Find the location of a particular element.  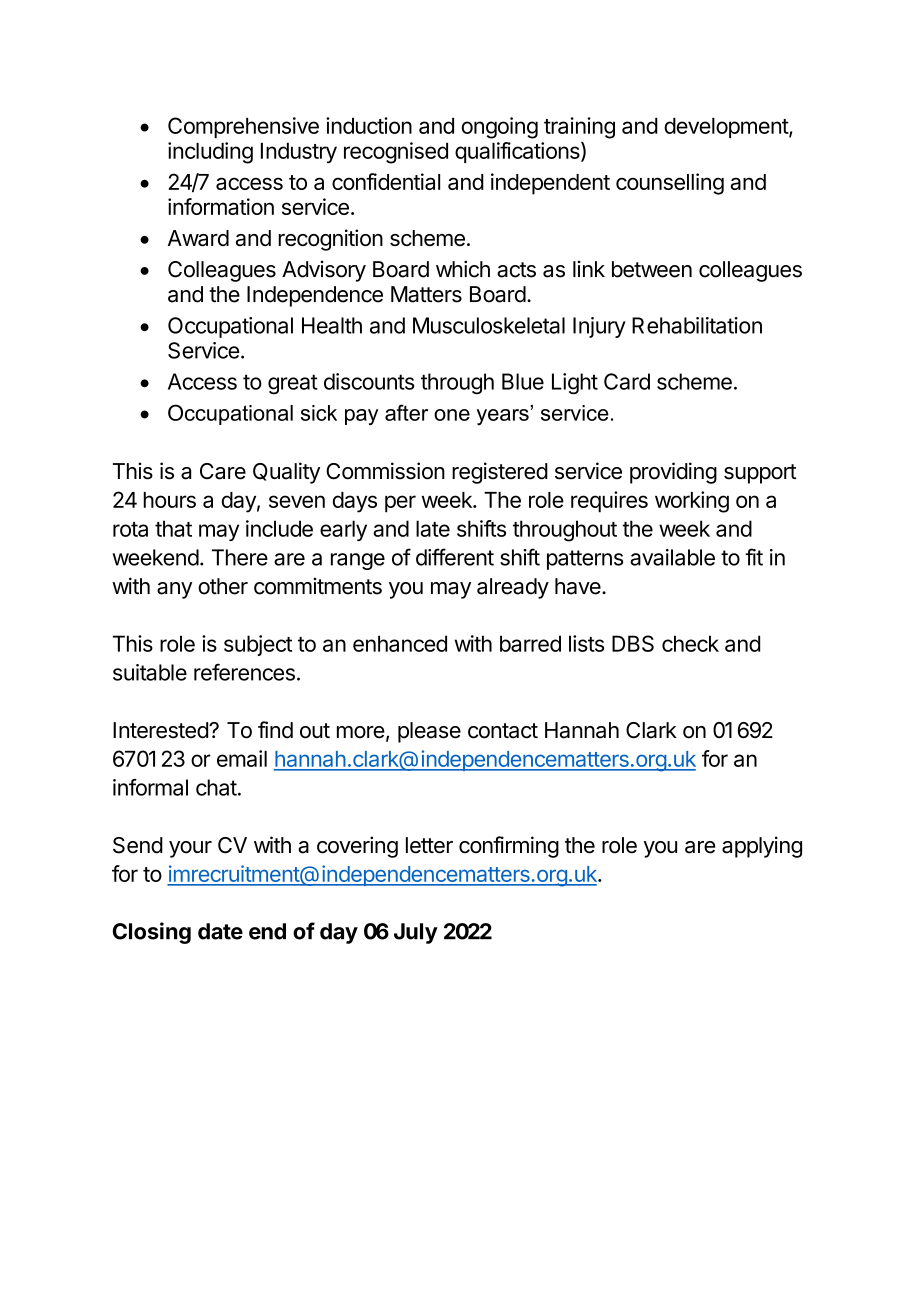

recognised is located at coordinates (396, 153).
